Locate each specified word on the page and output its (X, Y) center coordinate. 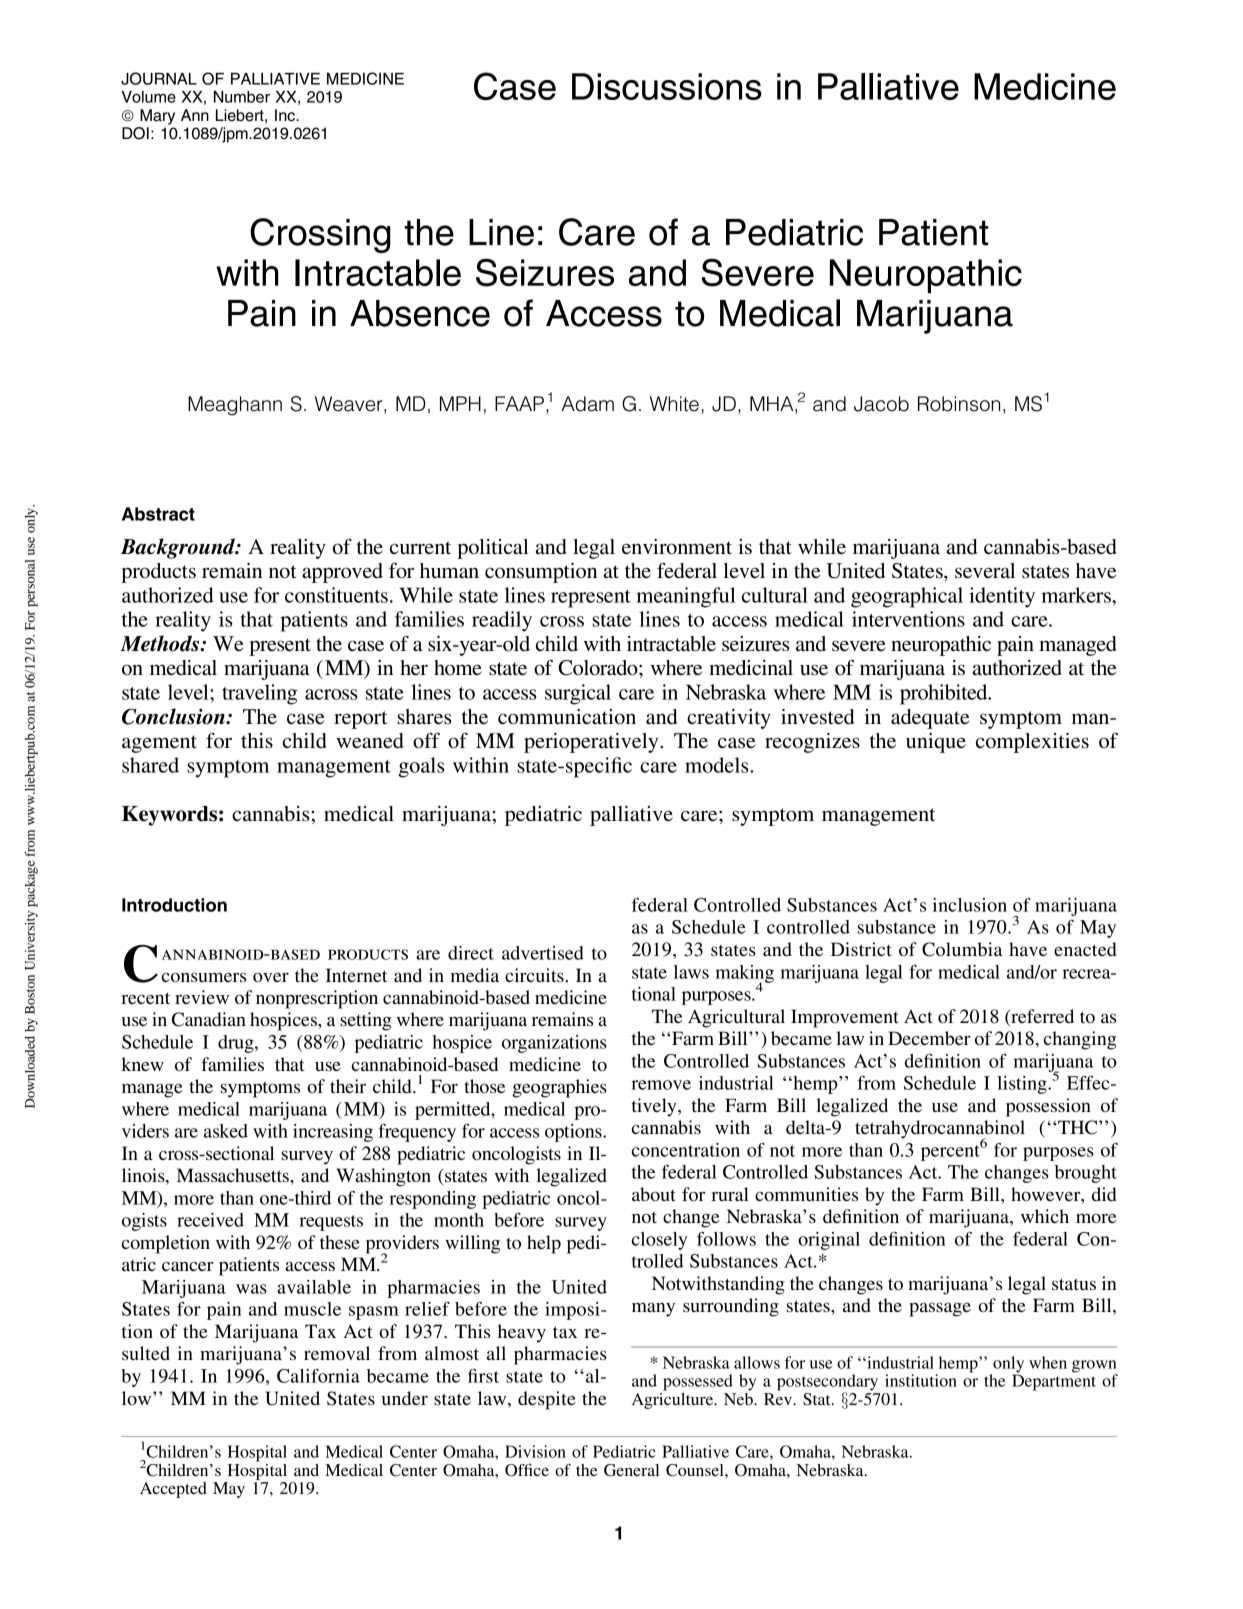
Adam (587, 404)
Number (242, 97)
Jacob (881, 404)
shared (150, 765)
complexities (1032, 743)
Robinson (959, 404)
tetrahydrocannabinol (940, 1130)
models (718, 765)
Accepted (173, 1490)
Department (1054, 1381)
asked (226, 1131)
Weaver (350, 405)
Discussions (667, 86)
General (631, 1470)
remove (661, 1085)
